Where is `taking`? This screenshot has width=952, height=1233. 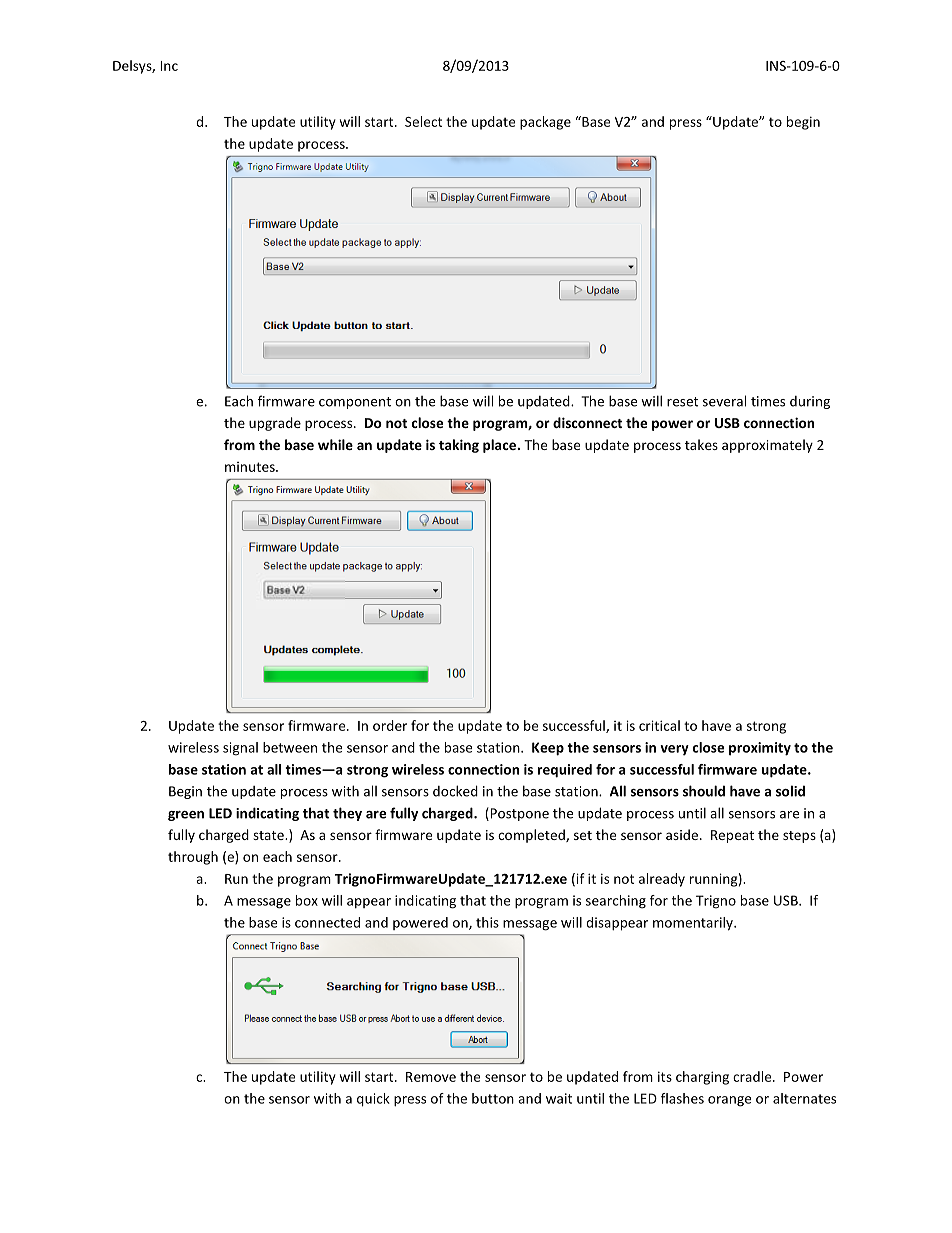 taking is located at coordinates (459, 446).
